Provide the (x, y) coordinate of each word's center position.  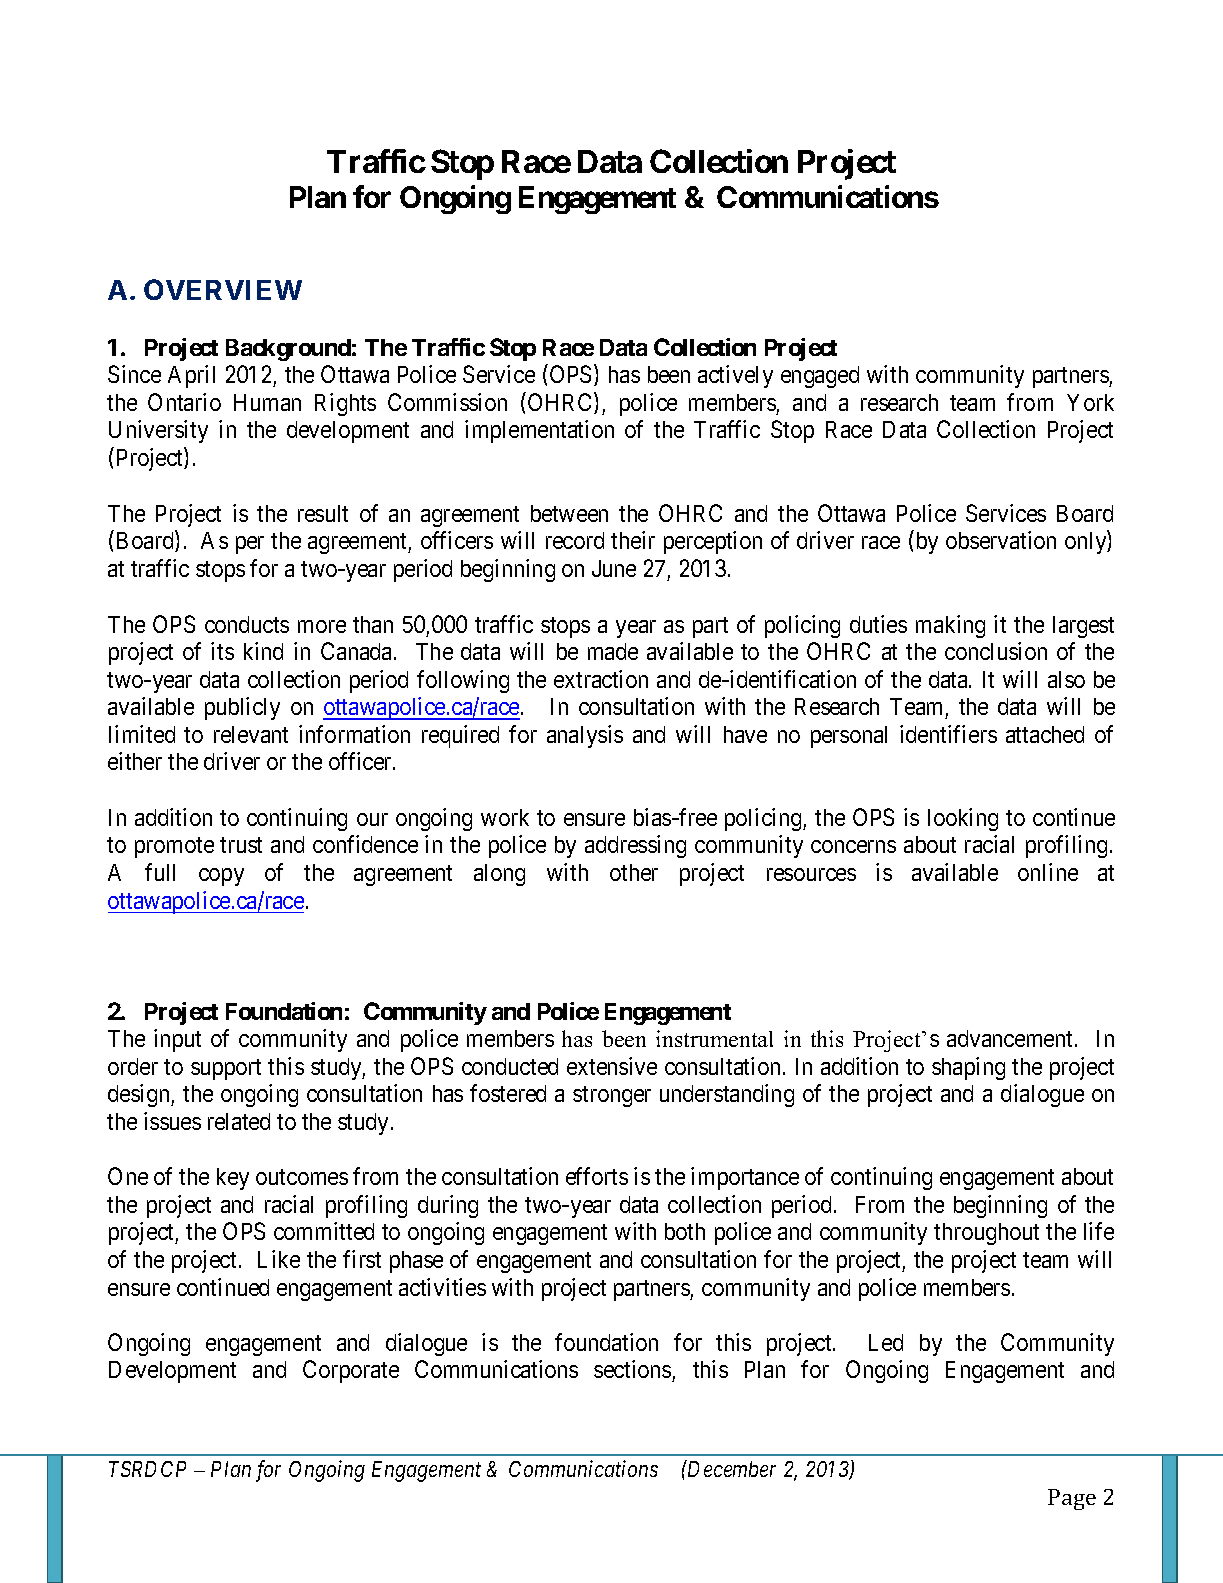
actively (735, 376)
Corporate (351, 1371)
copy (221, 877)
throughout (986, 1234)
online (1048, 872)
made (613, 651)
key (233, 1179)
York (1090, 402)
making (950, 626)
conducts (247, 624)
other (634, 872)
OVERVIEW (223, 289)
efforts (597, 1176)
